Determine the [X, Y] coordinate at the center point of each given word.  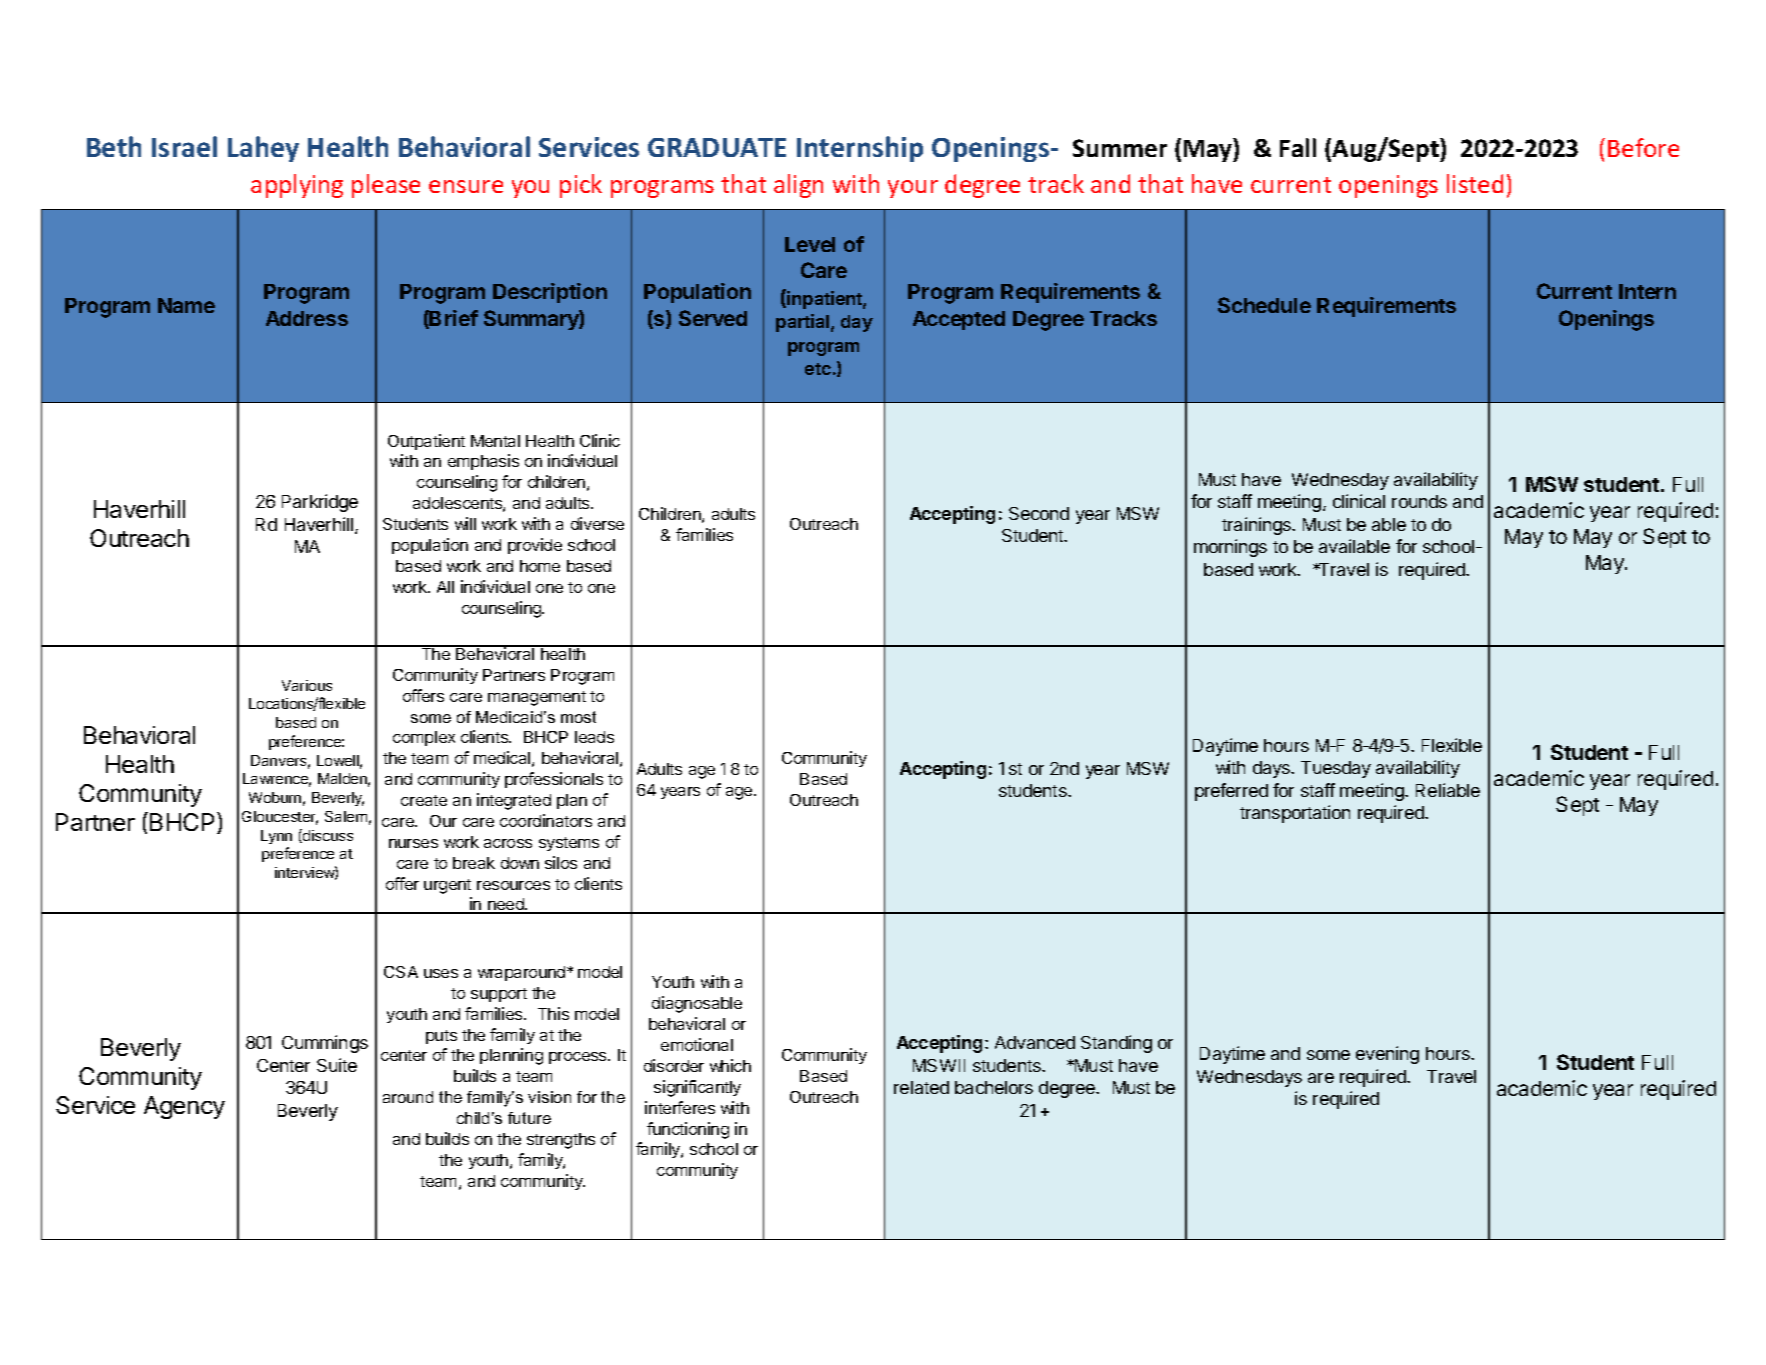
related [921, 1087]
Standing [1116, 1044]
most [578, 717]
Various [307, 685]
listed [1475, 183]
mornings [1230, 548]
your [913, 189]
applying [297, 186]
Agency [184, 1107]
